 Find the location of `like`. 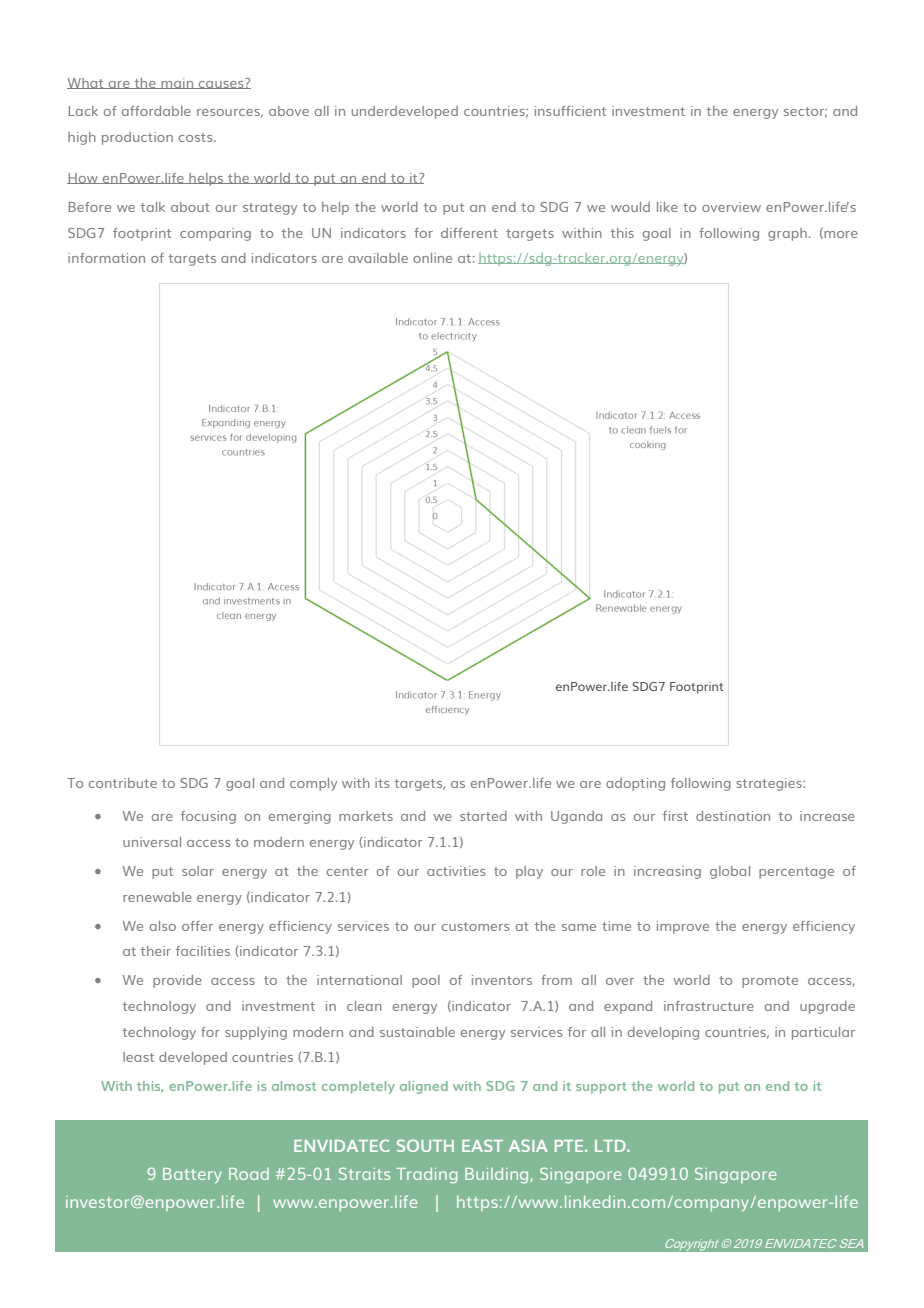

like is located at coordinates (667, 207).
